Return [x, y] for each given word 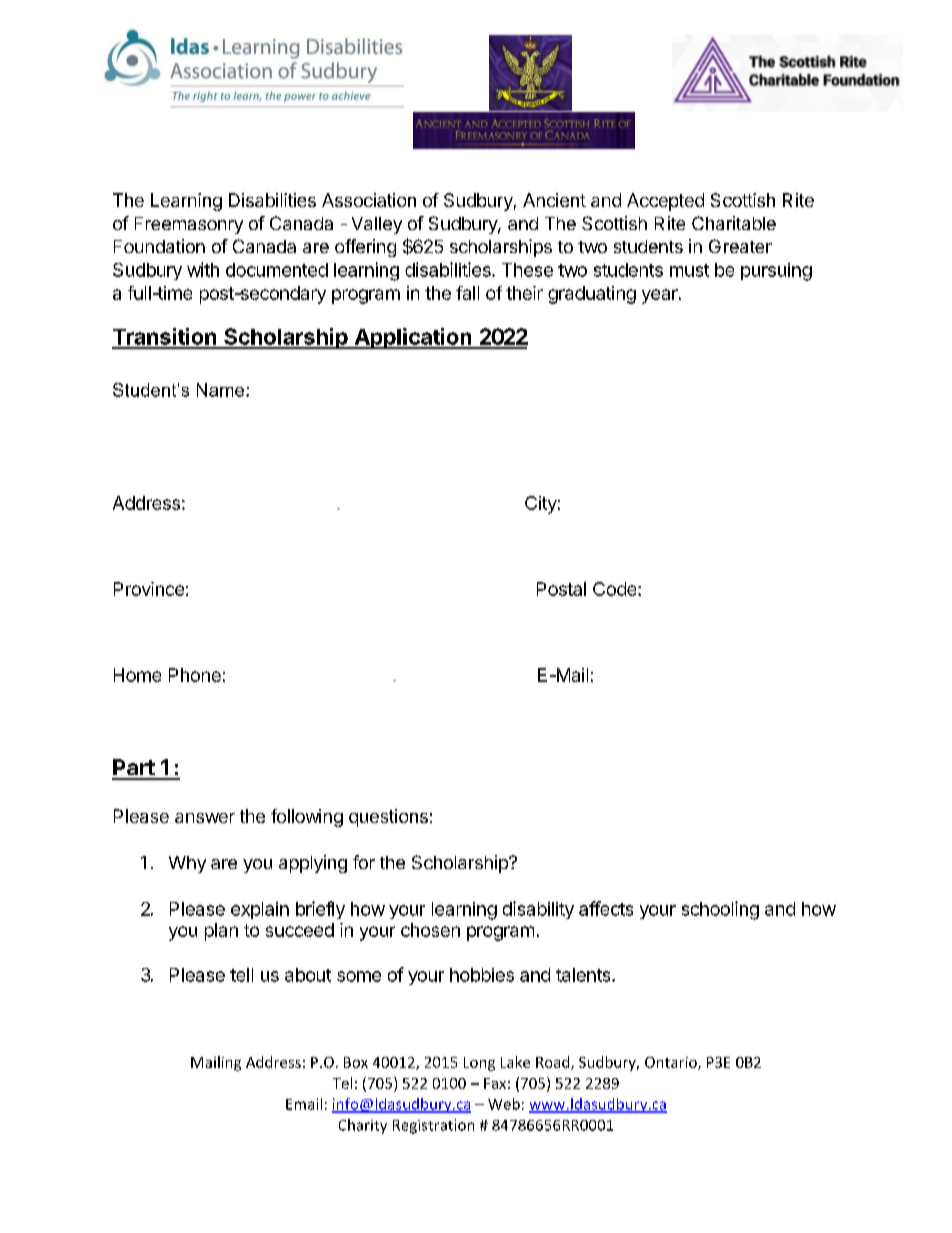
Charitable [734, 223]
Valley [377, 225]
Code [616, 589]
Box [356, 1062]
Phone [195, 675]
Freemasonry [189, 225]
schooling [720, 910]
